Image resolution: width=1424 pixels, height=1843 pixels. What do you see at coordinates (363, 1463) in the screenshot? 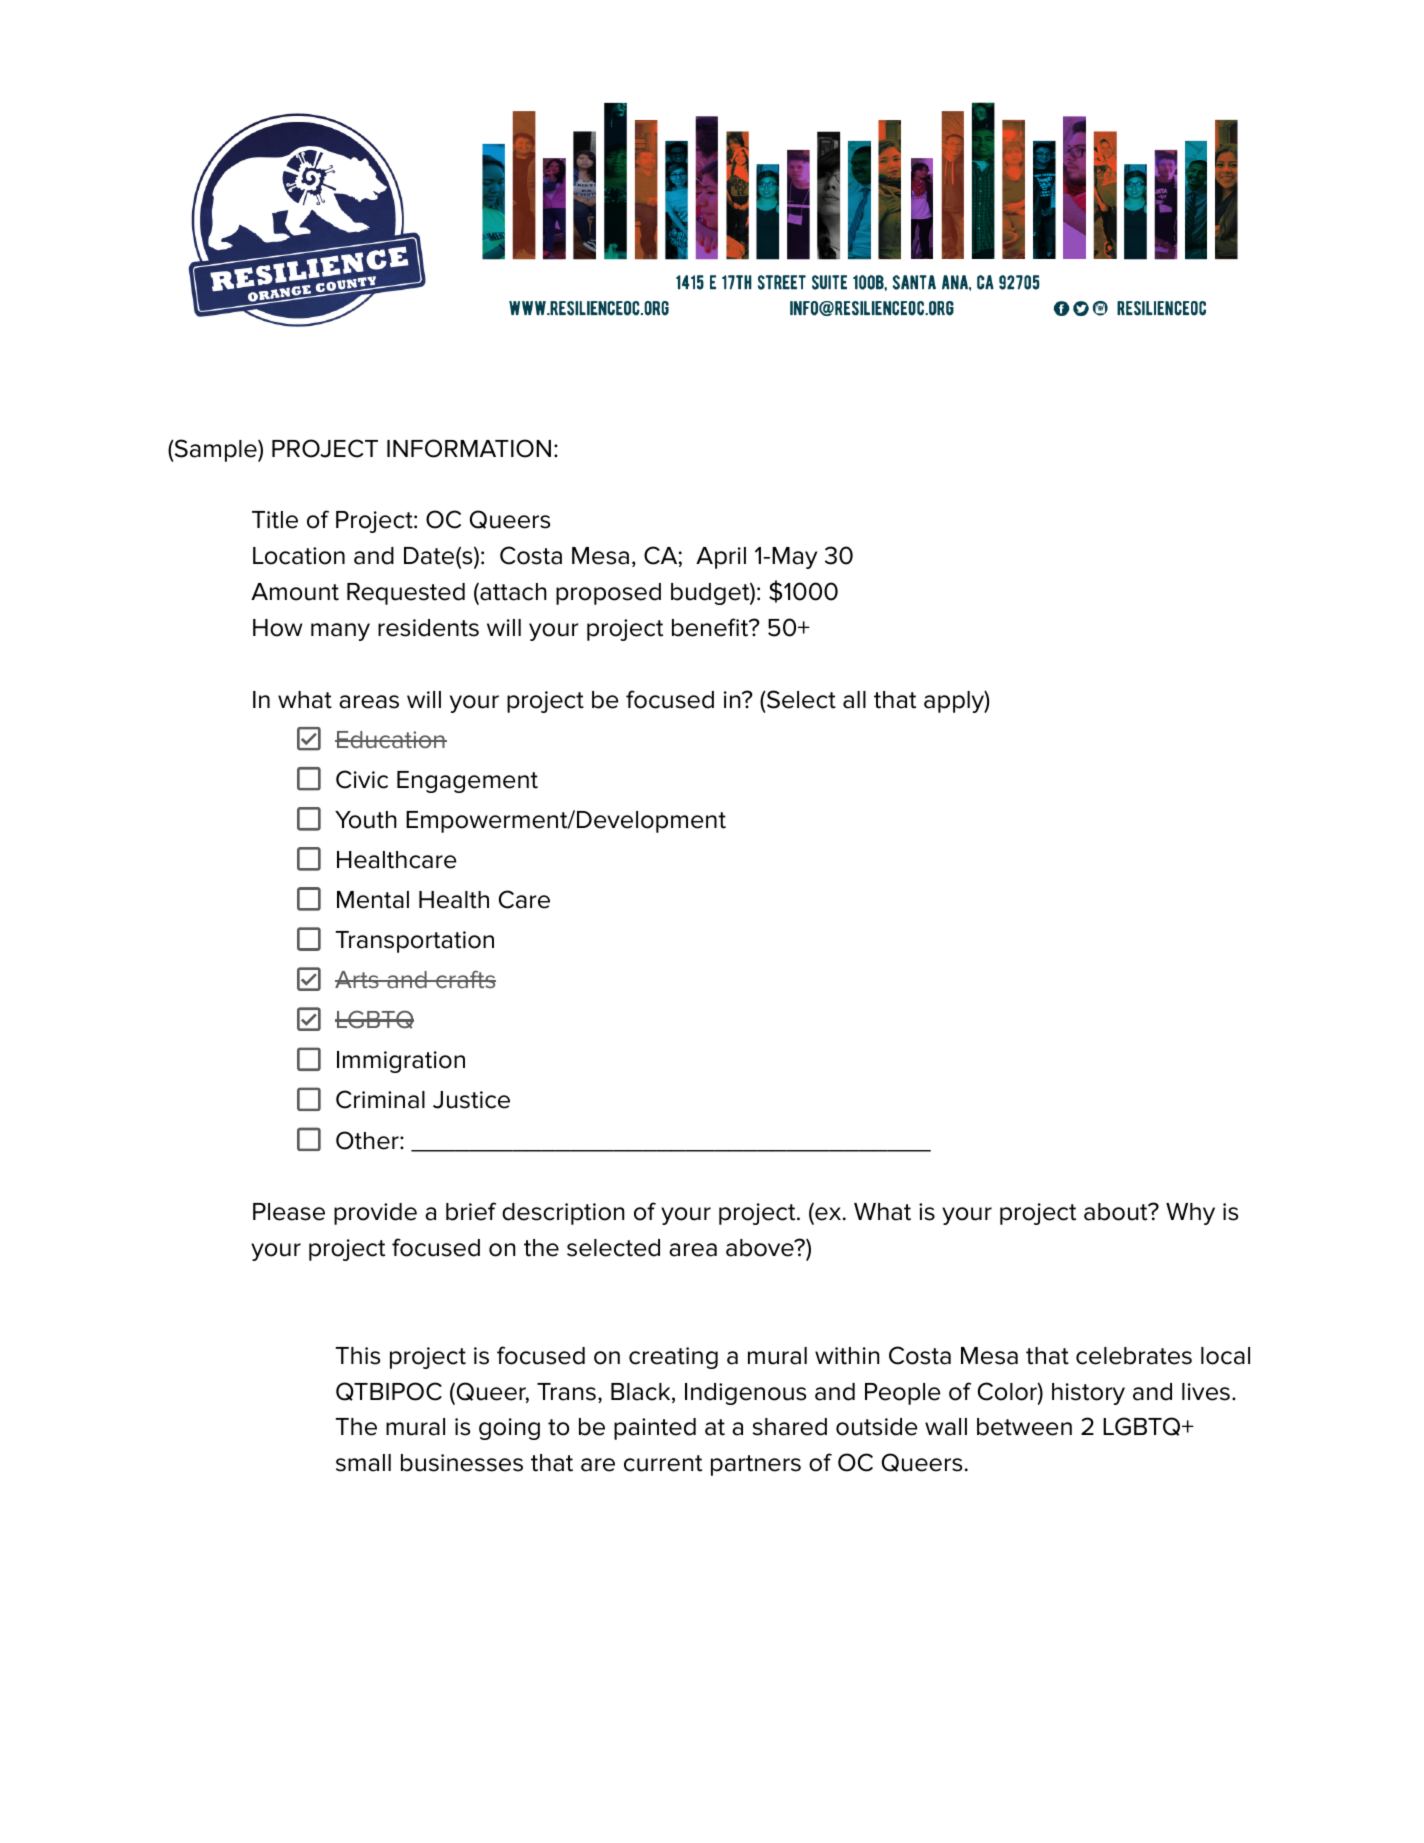
I see `small` at bounding box center [363, 1463].
